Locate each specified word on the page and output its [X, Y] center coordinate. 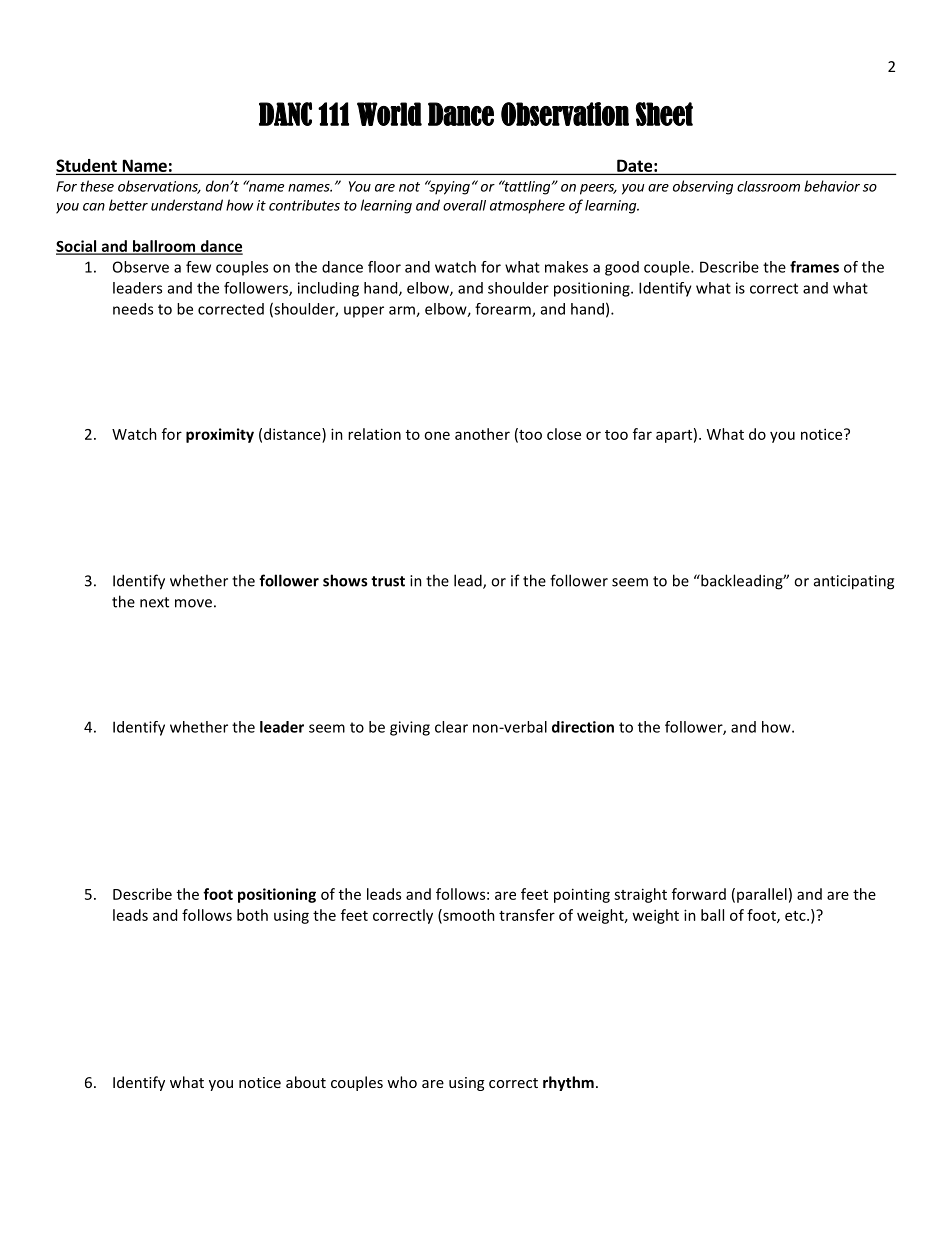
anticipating [854, 582]
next [154, 602]
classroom [768, 186]
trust [388, 581]
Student [87, 166]
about [306, 1082]
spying [448, 187]
